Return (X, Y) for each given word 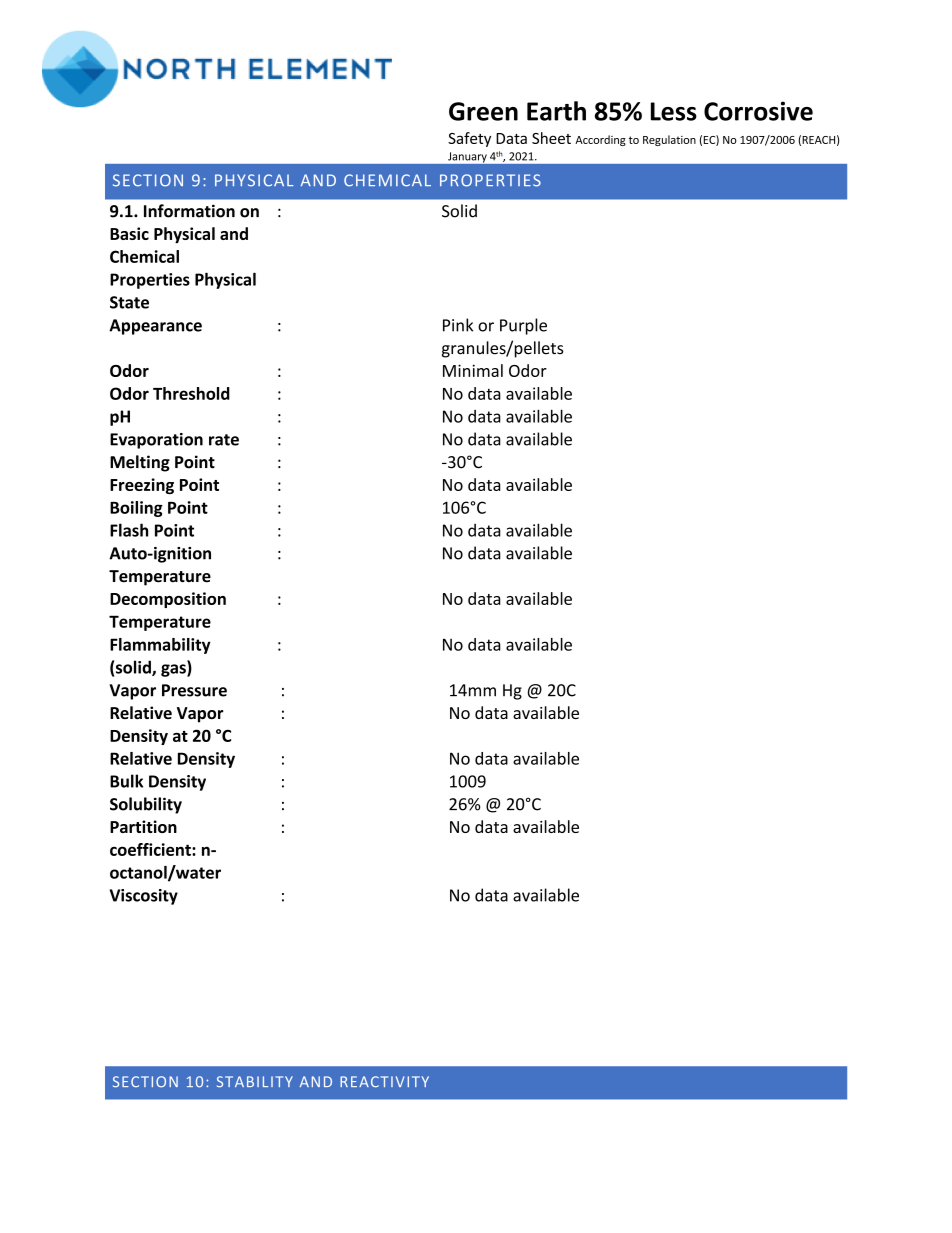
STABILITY (255, 1082)
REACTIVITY (384, 1081)
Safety (469, 139)
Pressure (194, 690)
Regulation (669, 140)
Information (189, 211)
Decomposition (168, 600)
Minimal (473, 370)
